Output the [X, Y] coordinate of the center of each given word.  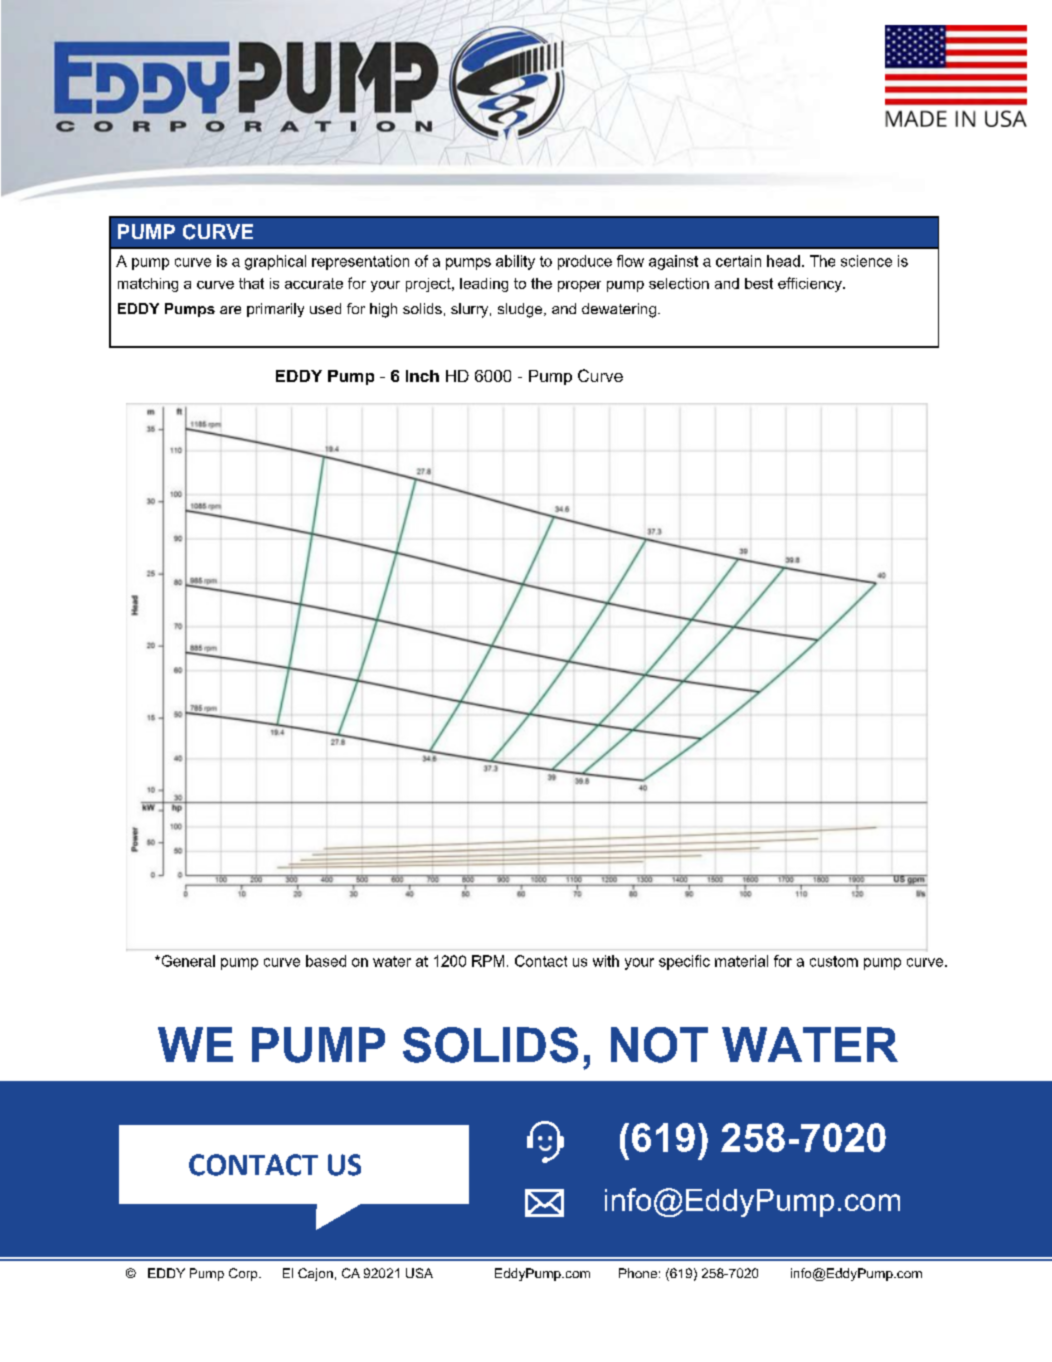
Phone [638, 1273]
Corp [244, 1274]
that [251, 283]
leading [484, 285]
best [759, 283]
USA [419, 1273]
